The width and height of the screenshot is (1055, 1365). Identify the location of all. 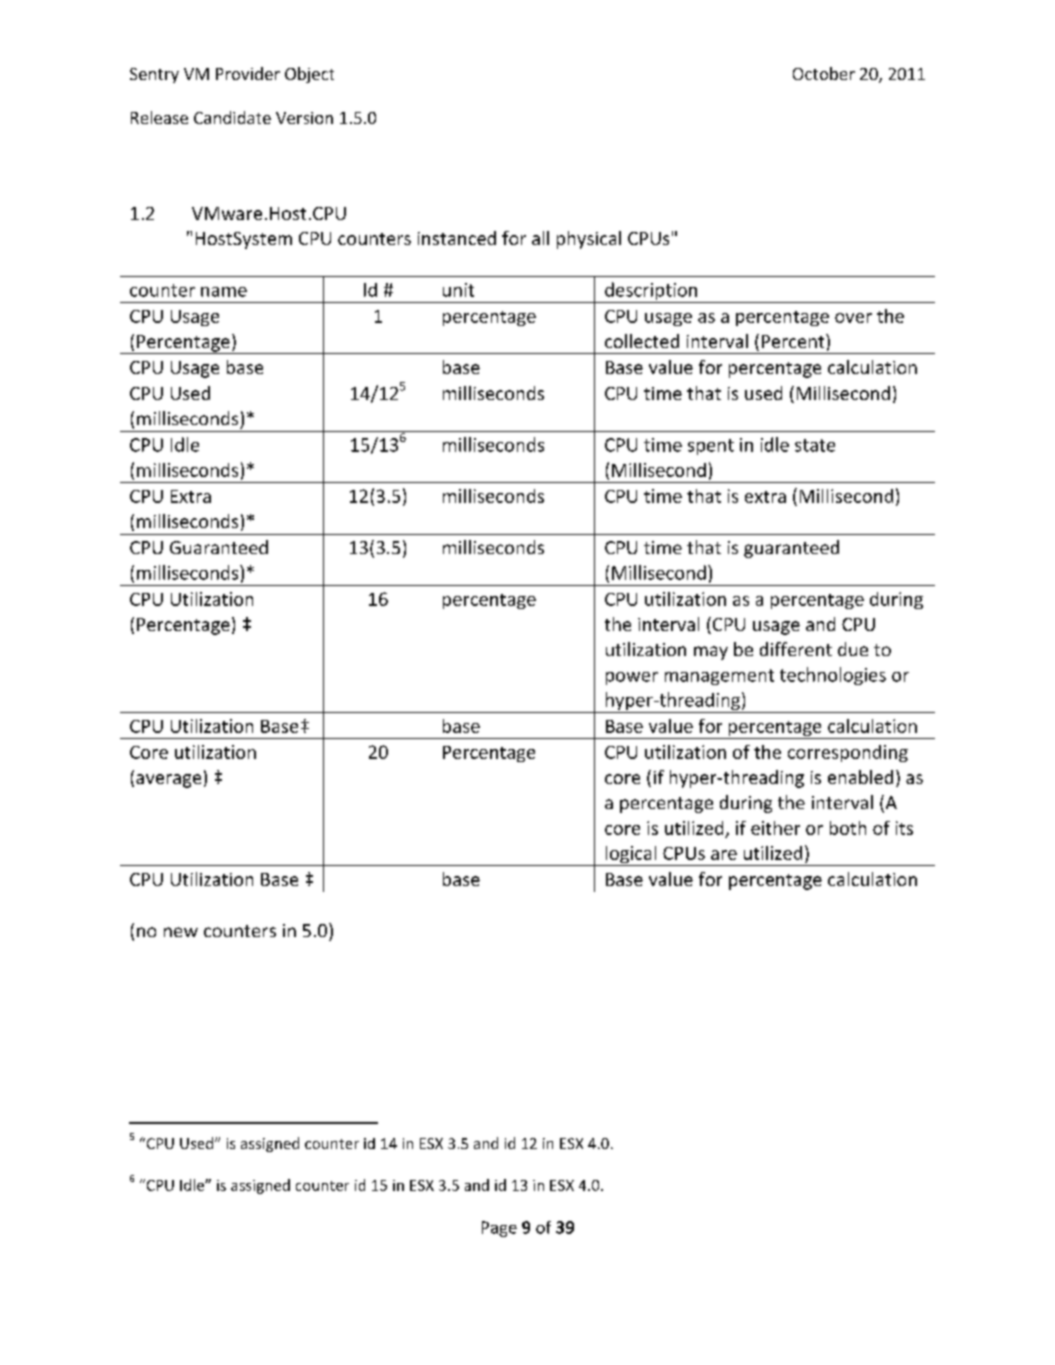
(540, 238).
